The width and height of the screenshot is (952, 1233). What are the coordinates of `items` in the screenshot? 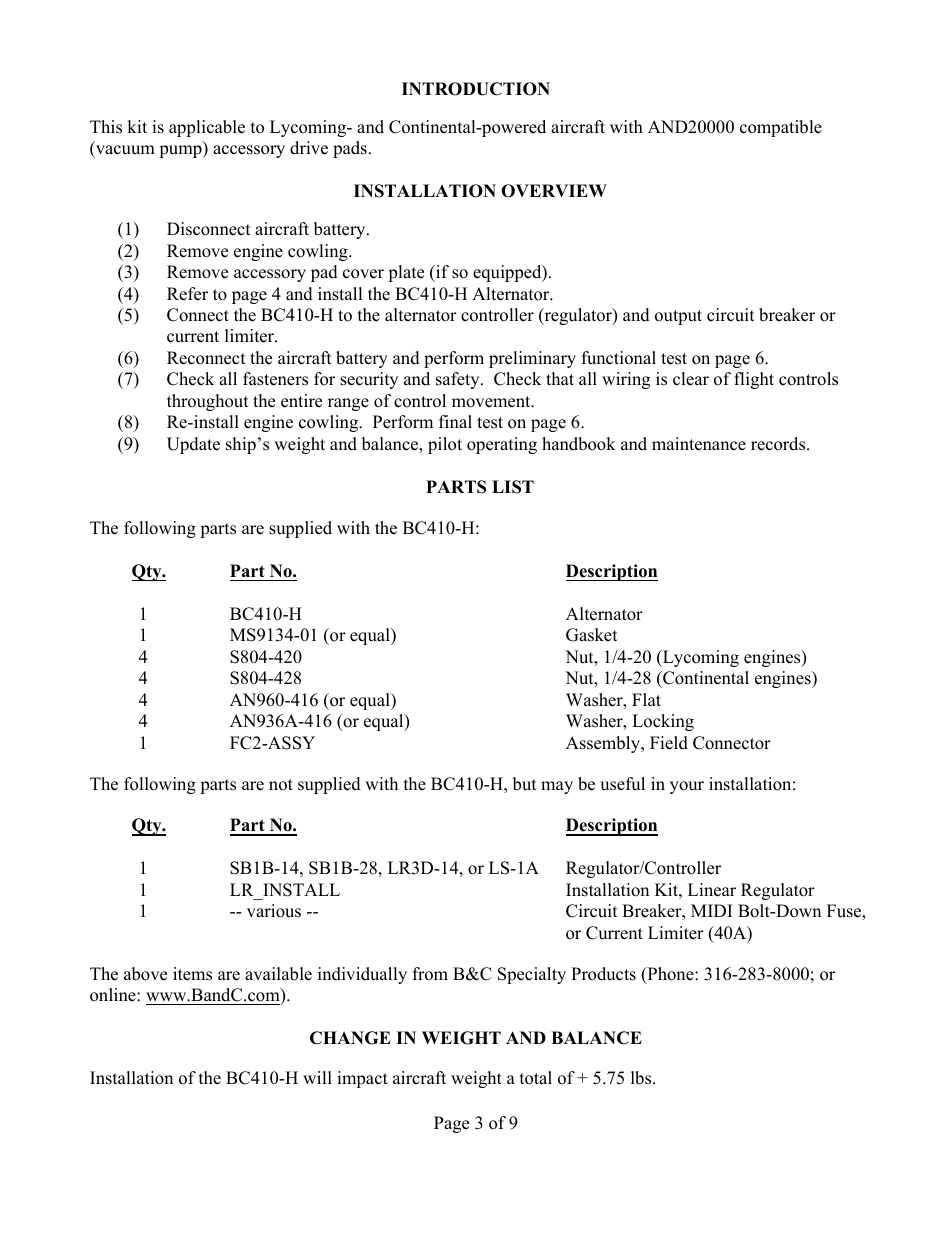 It's located at (192, 974).
